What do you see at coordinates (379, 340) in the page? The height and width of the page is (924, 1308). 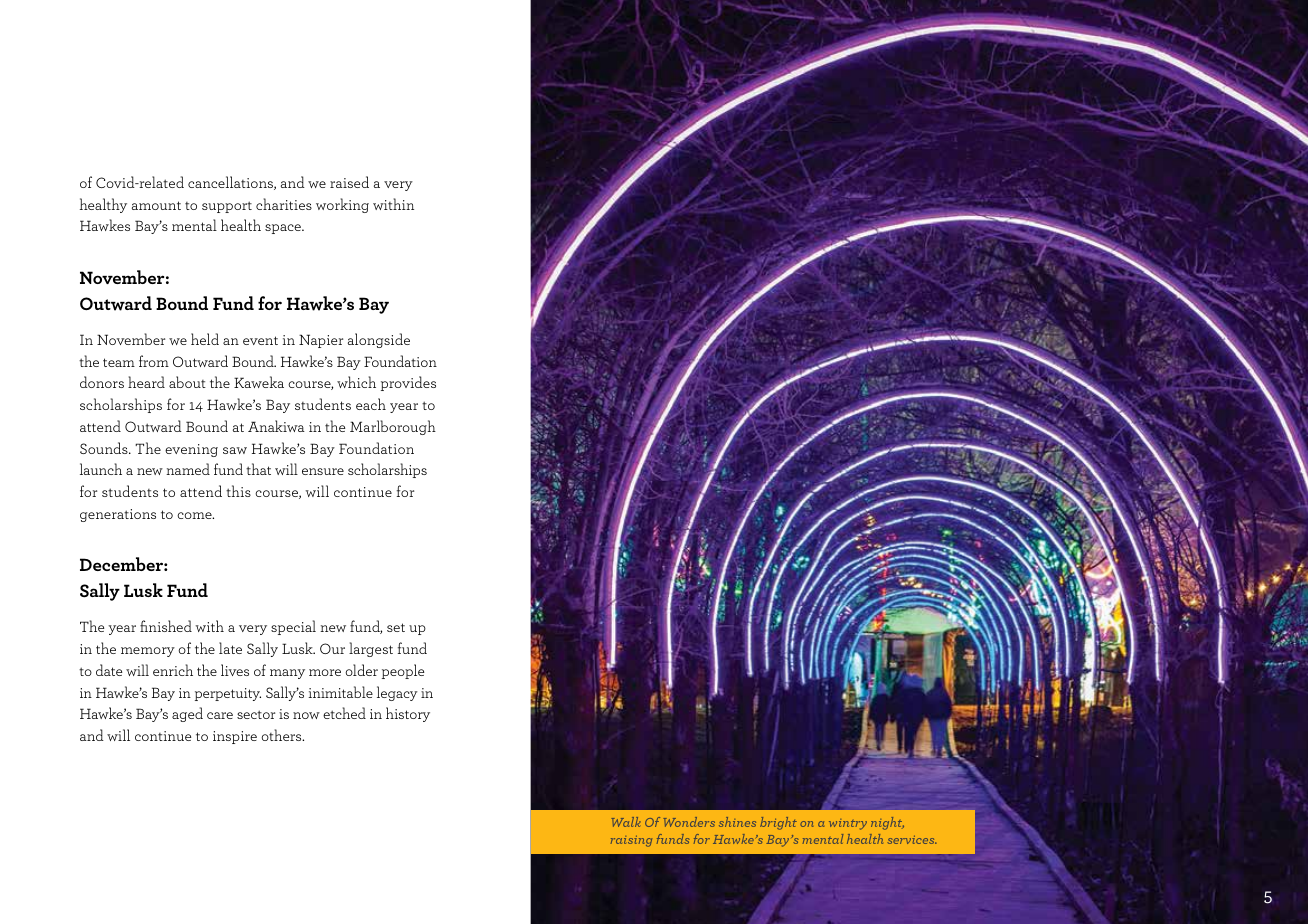 I see `alongside` at bounding box center [379, 340].
